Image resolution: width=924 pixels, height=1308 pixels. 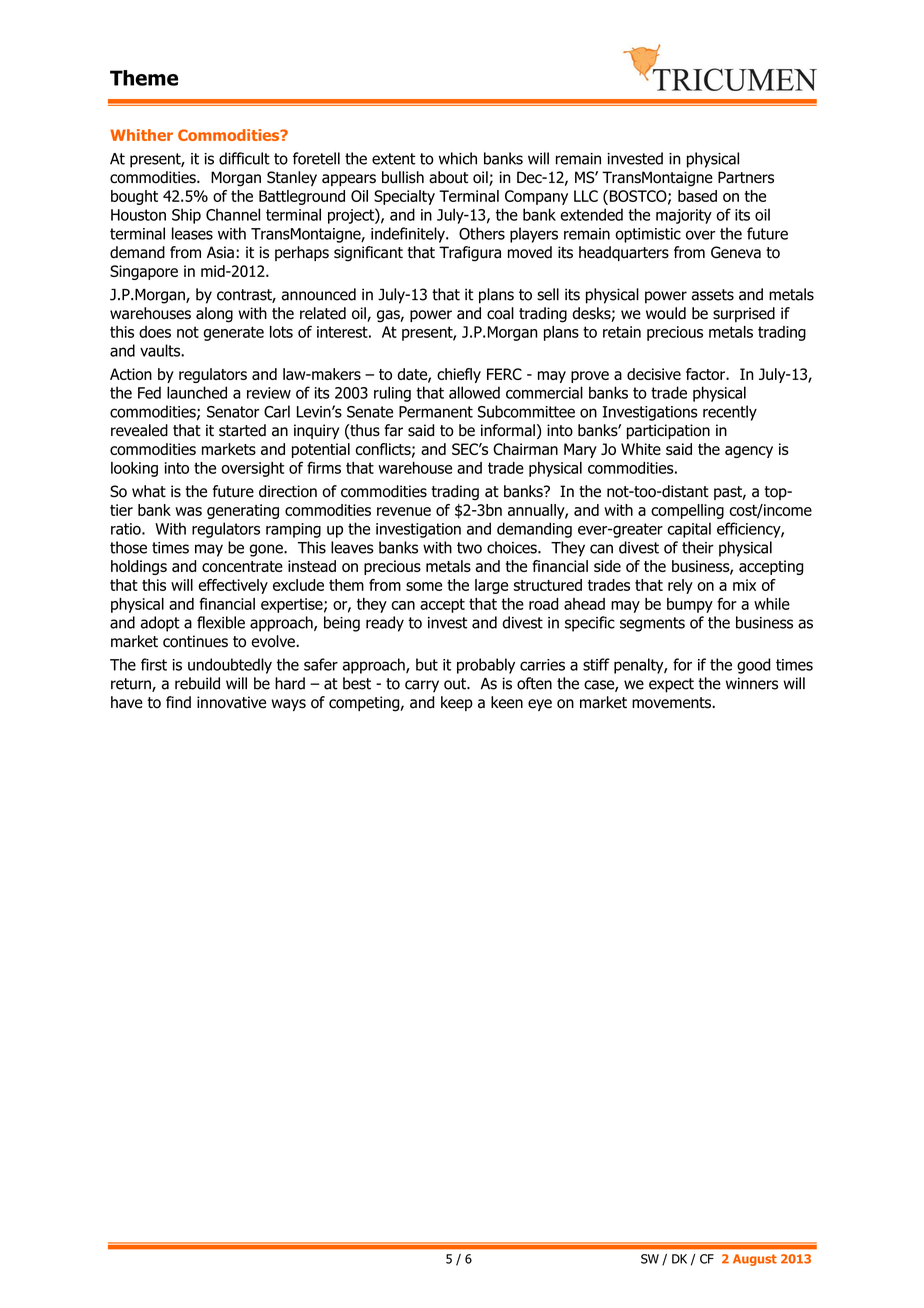 I want to click on August, so click(x=755, y=1260).
